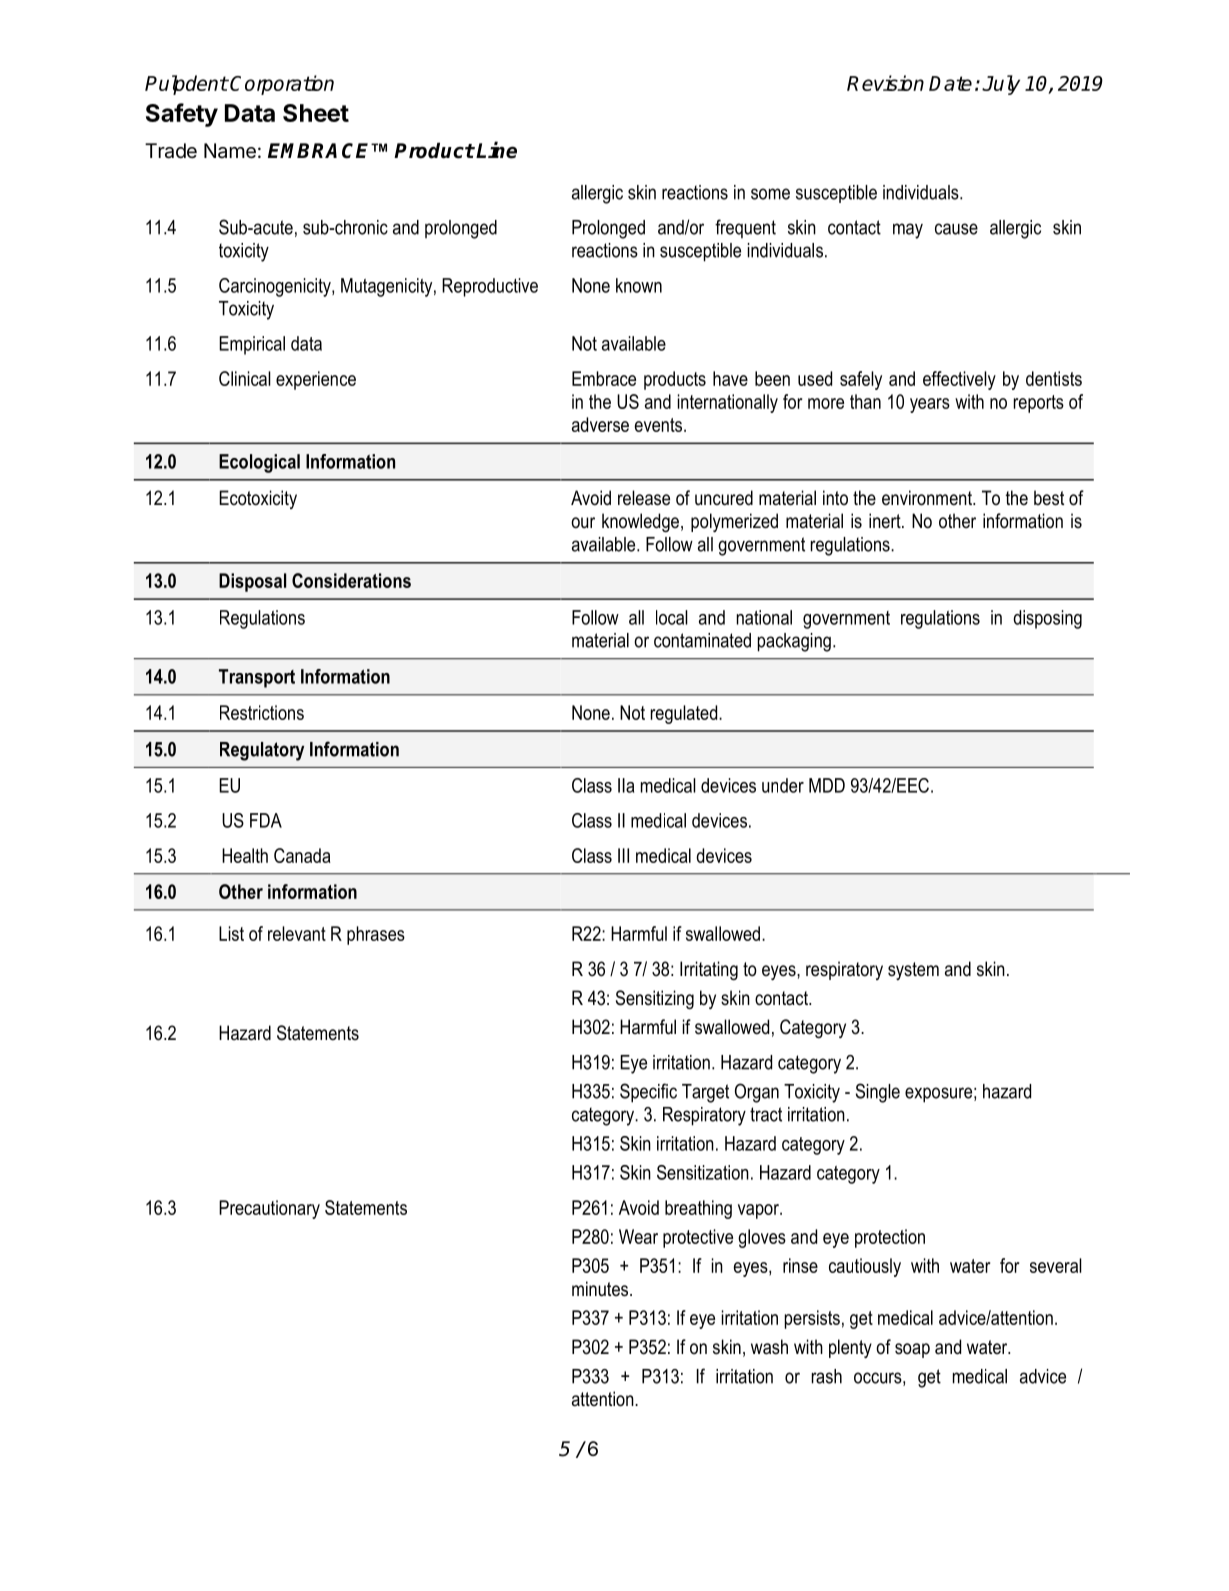  Describe the element at coordinates (827, 785) in the screenshot. I see `MDD` at that location.
